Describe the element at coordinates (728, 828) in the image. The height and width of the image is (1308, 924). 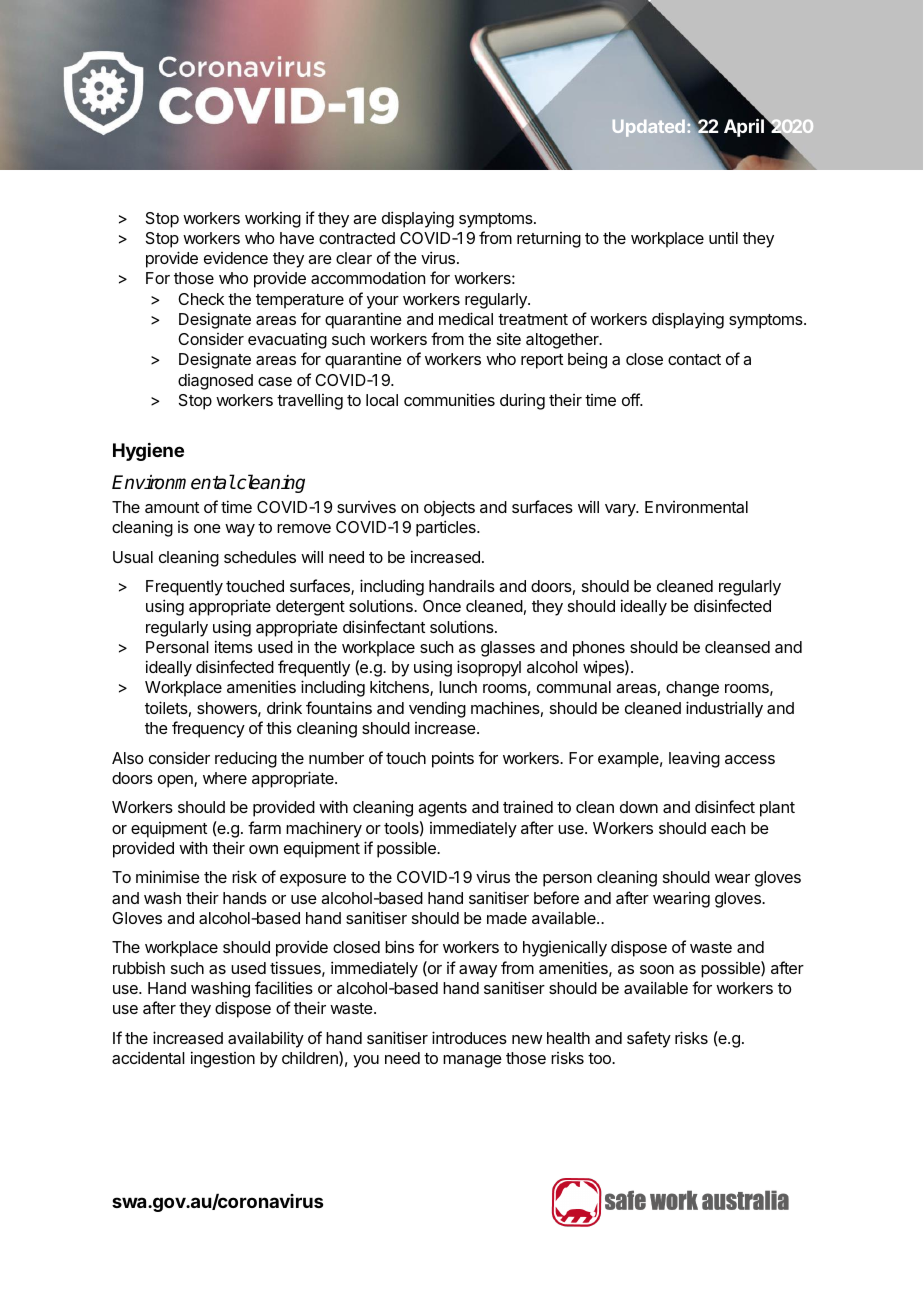
I see `each` at that location.
